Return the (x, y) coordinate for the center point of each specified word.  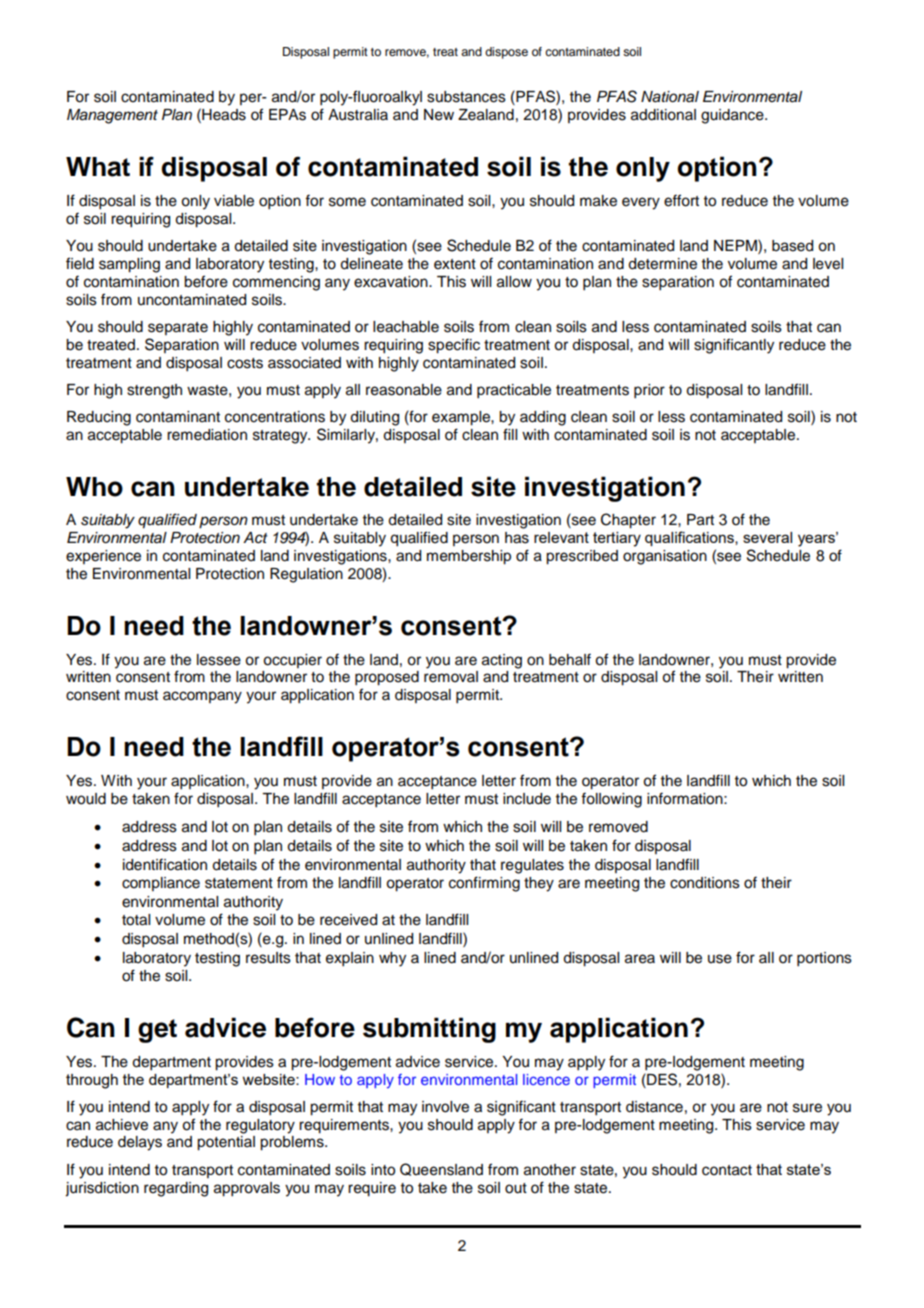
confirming (484, 884)
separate (178, 328)
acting (502, 661)
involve (445, 1107)
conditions (705, 883)
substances (466, 97)
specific (454, 346)
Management (112, 116)
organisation (665, 557)
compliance (161, 884)
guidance (733, 116)
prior (649, 391)
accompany (202, 697)
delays (140, 1143)
